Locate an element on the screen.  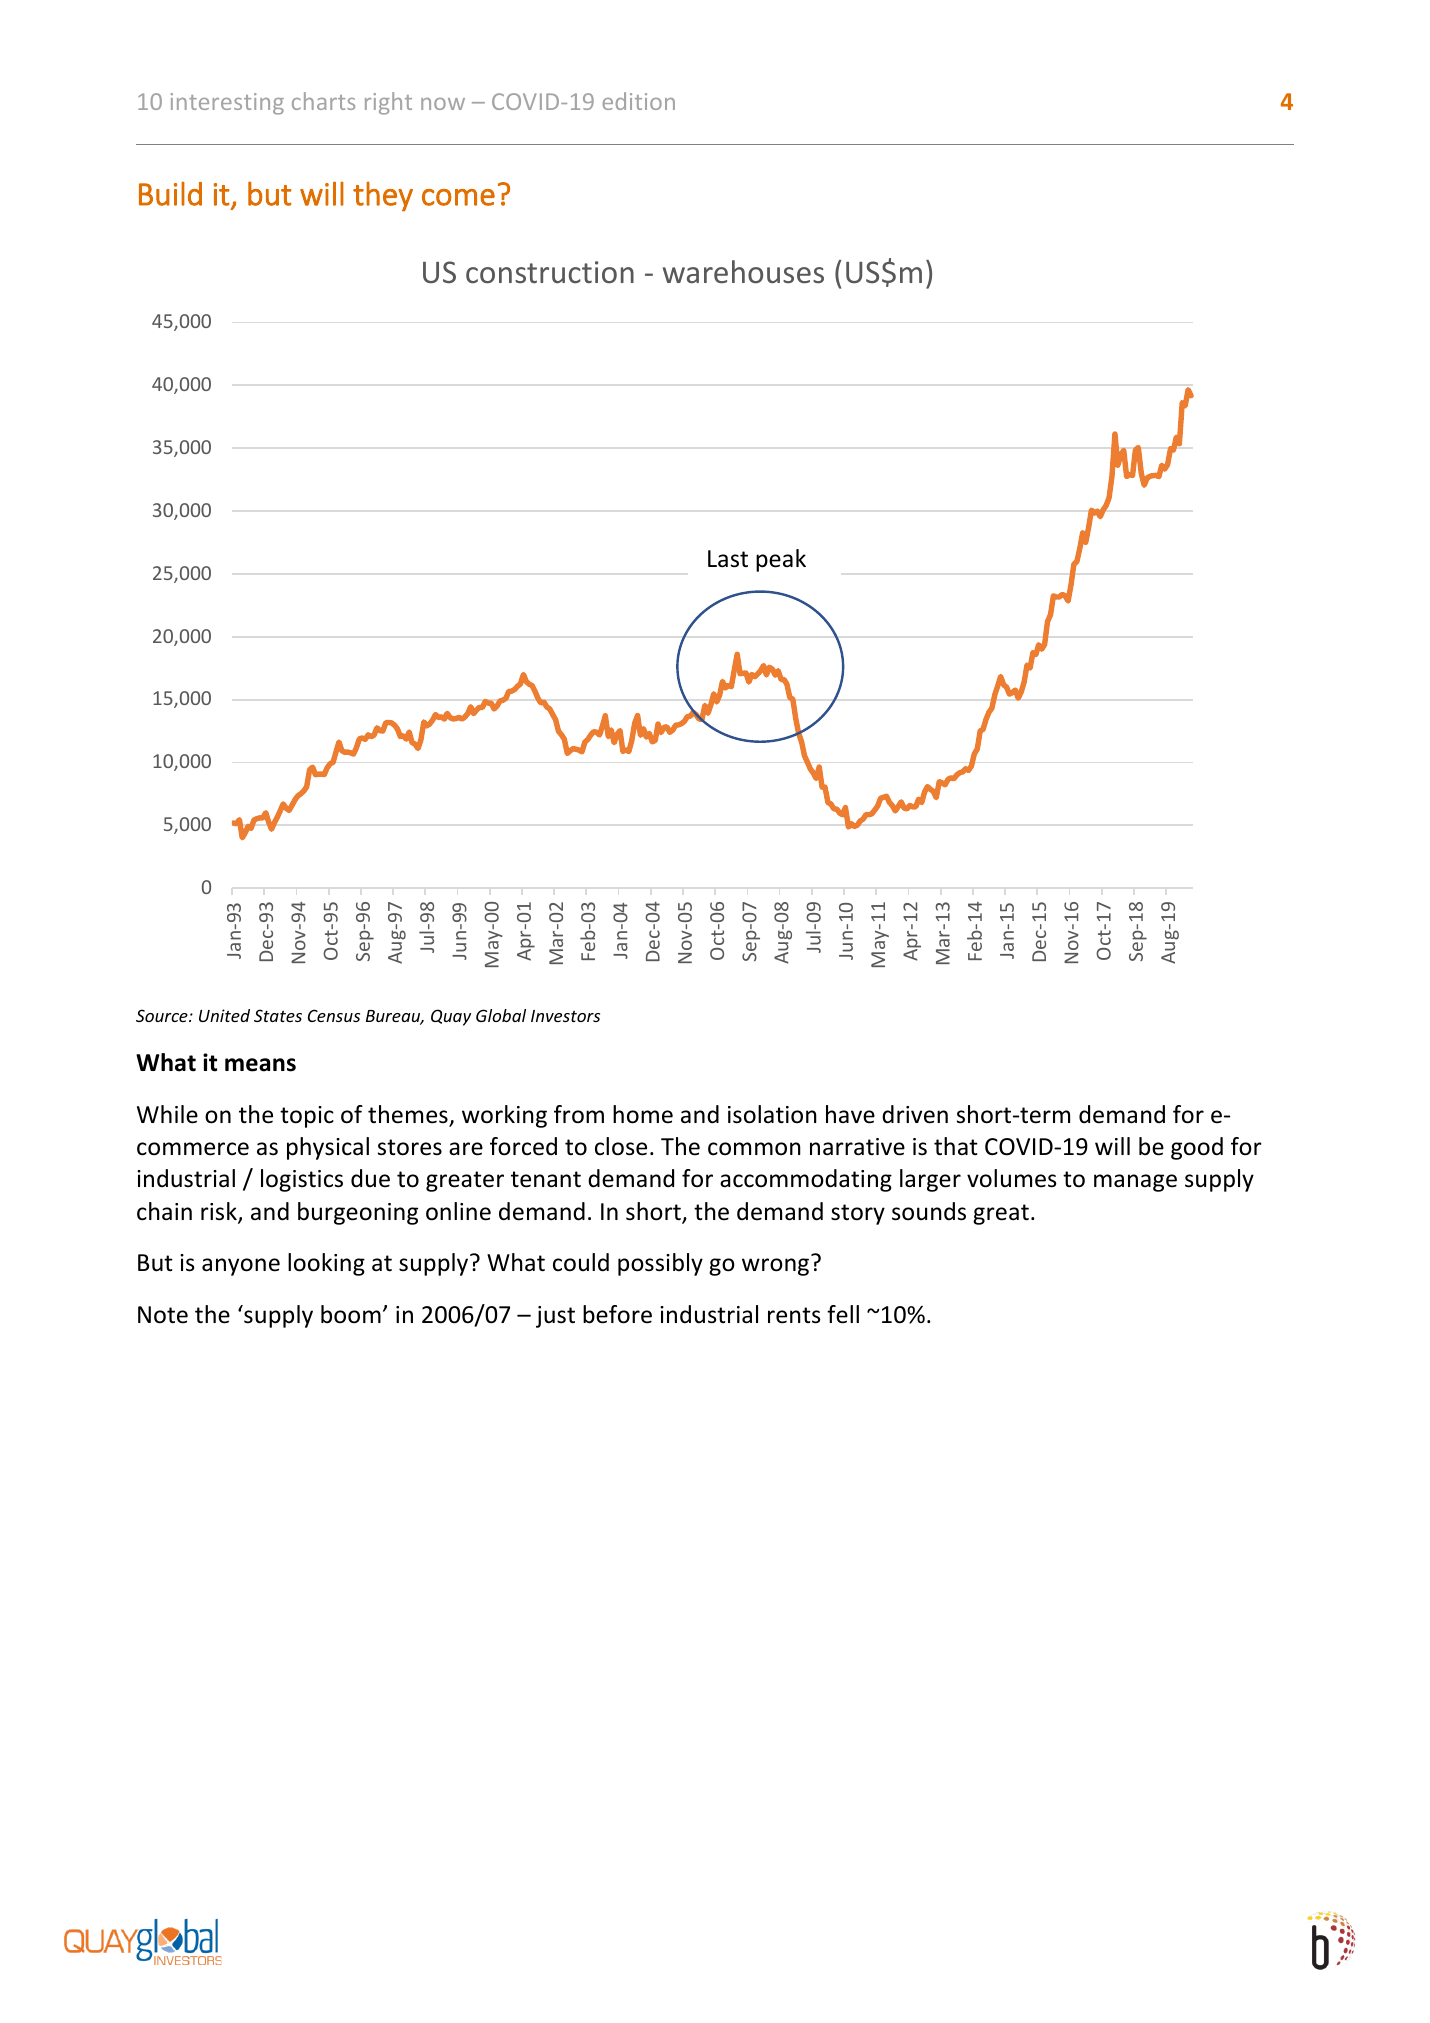
Last is located at coordinates (728, 559).
